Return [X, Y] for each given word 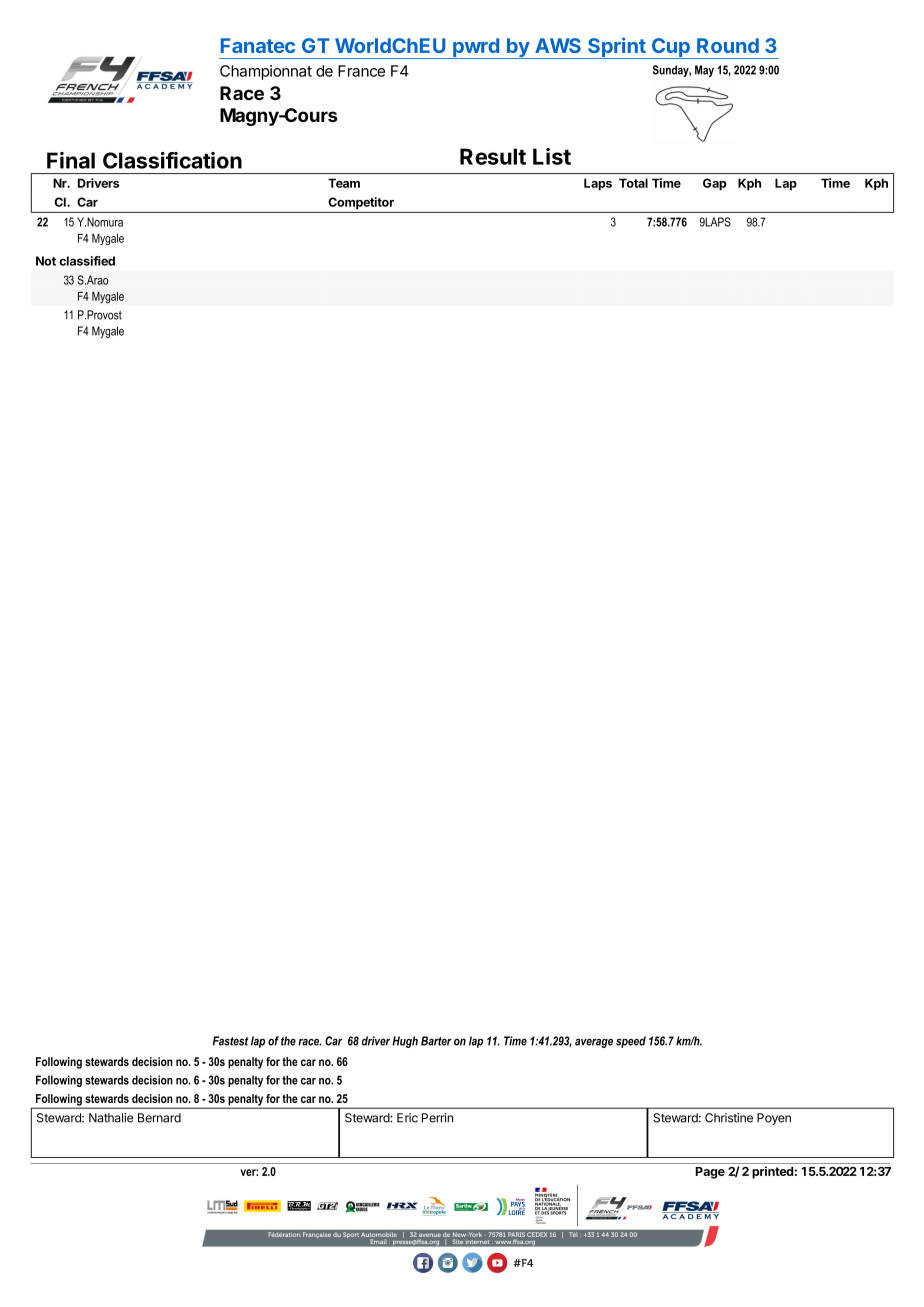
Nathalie [111, 1118]
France [361, 71]
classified [87, 261]
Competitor [361, 203]
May [704, 71]
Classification [172, 160]
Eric [407, 1118]
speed [631, 1042]
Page [710, 1173]
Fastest [230, 1041]
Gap [715, 184]
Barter [436, 1041]
